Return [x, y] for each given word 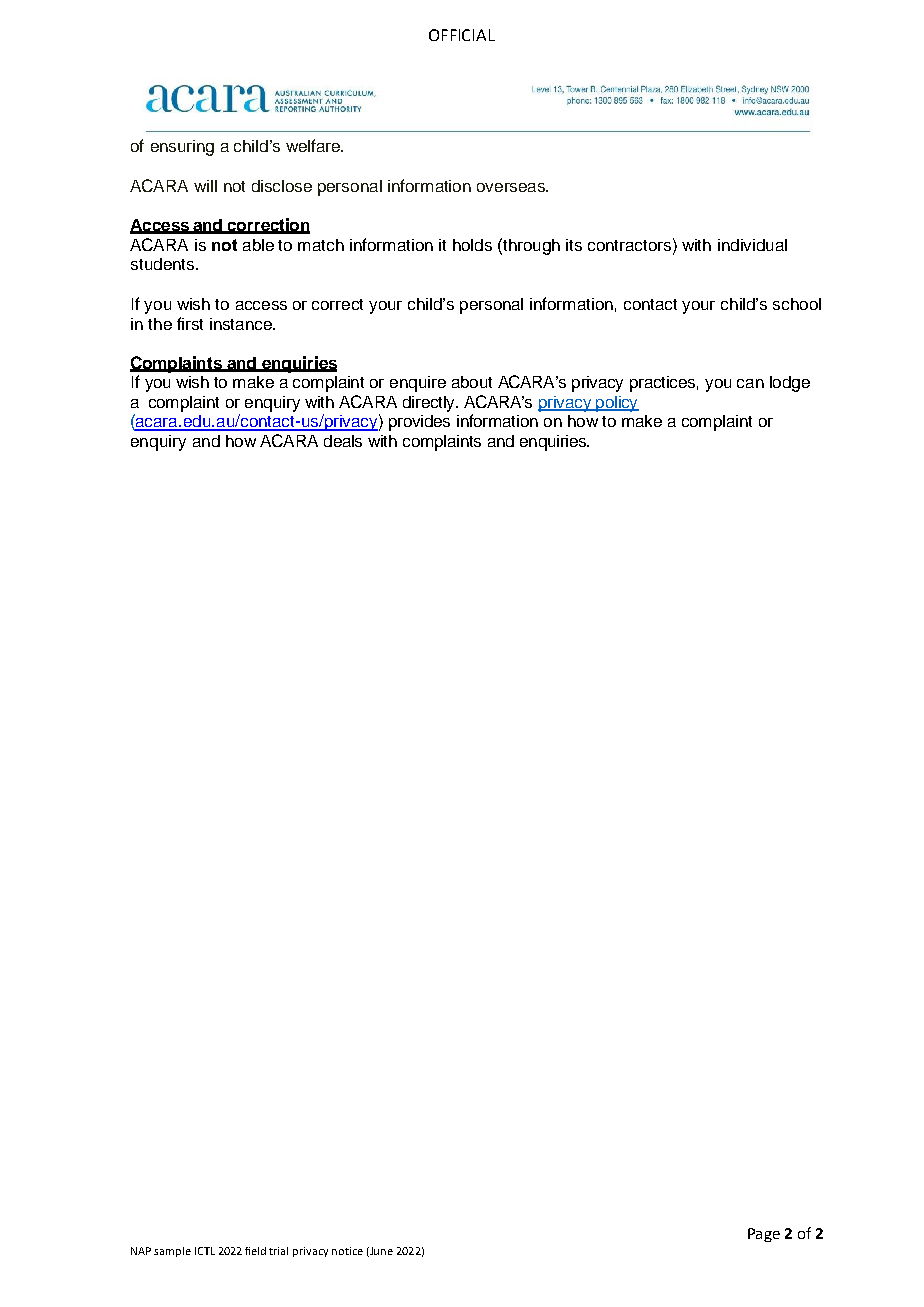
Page [764, 1235]
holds [472, 245]
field [255, 1251]
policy [616, 404]
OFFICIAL [462, 35]
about [472, 382]
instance [242, 324]
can [750, 383]
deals [343, 441]
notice [347, 1251]
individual [752, 245]
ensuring [182, 148]
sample [172, 1252]
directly [430, 404]
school [797, 304]
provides [419, 423]
